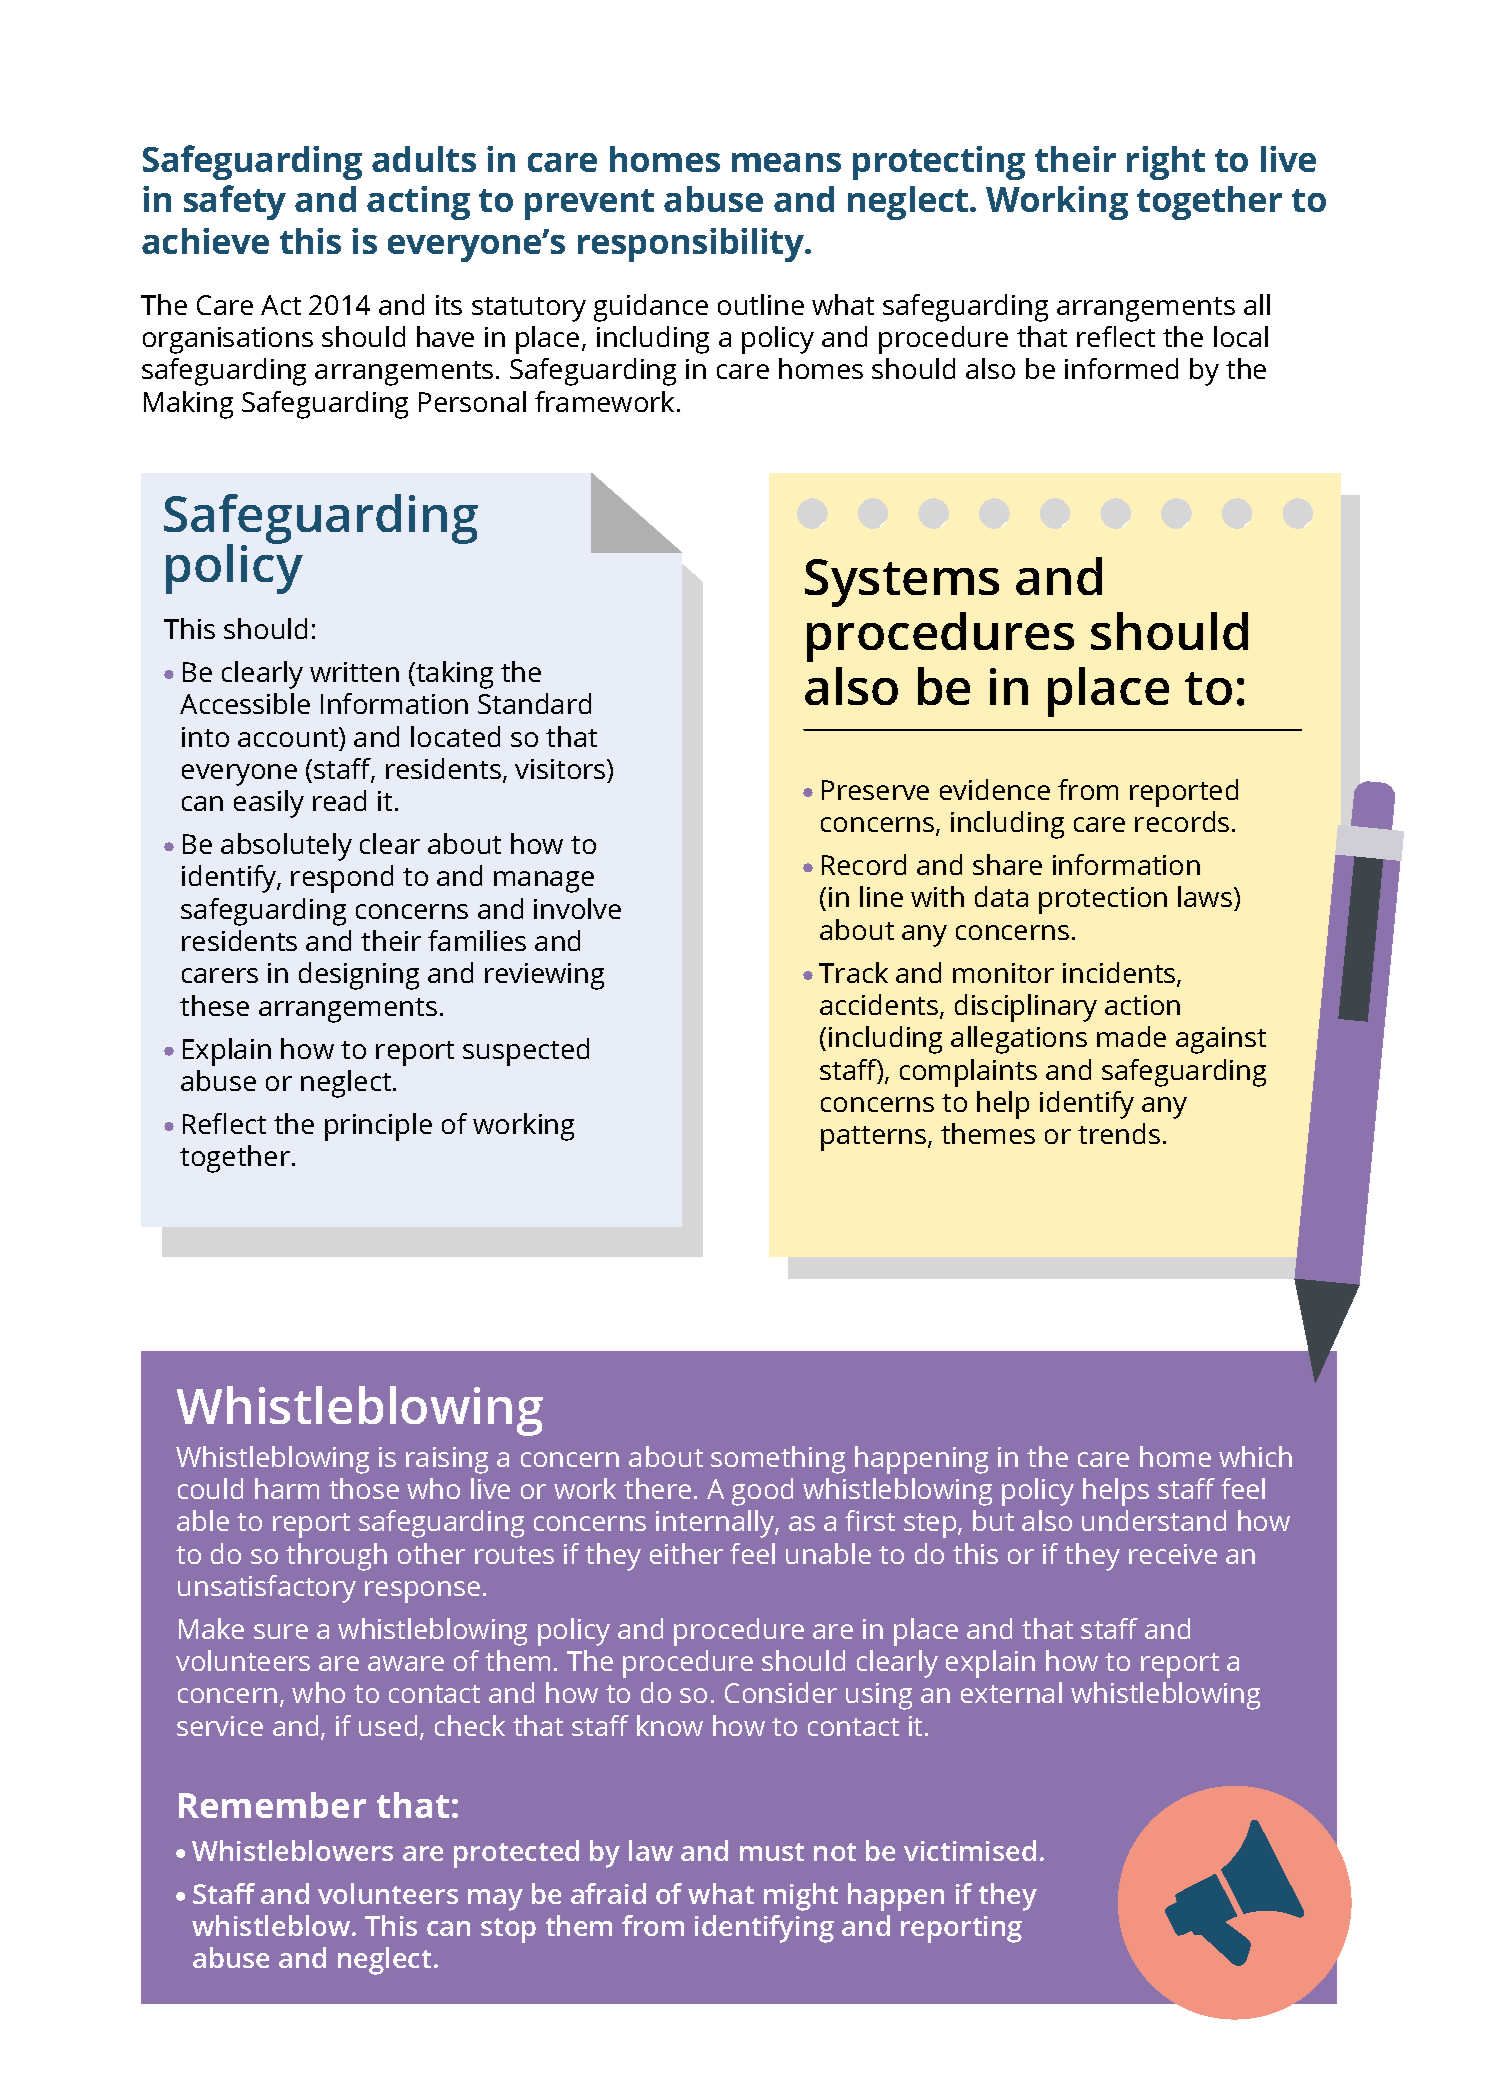 This screenshot has width=1485, height=2100. I want to click on safety, so click(235, 202).
